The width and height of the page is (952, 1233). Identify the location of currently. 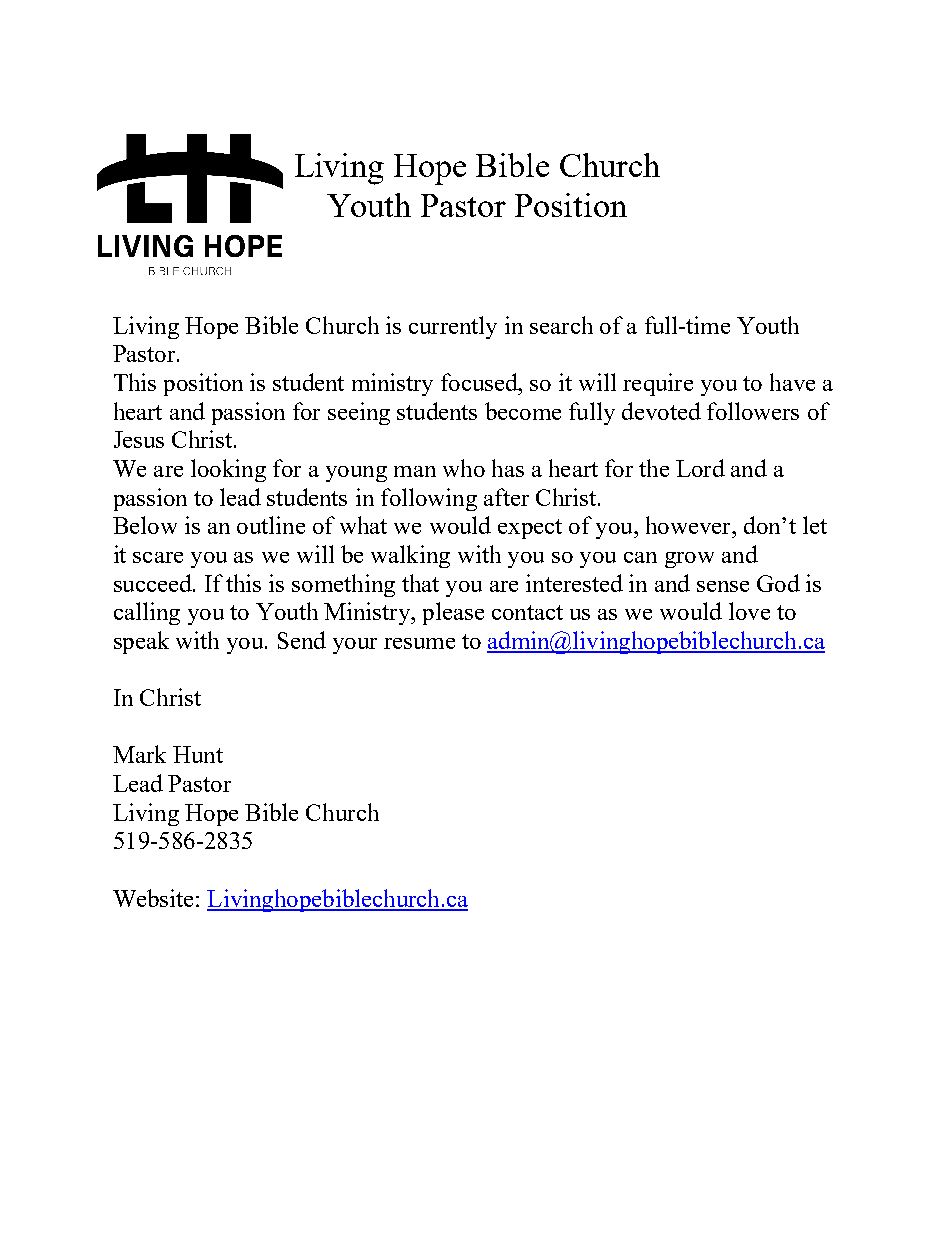
(453, 327).
